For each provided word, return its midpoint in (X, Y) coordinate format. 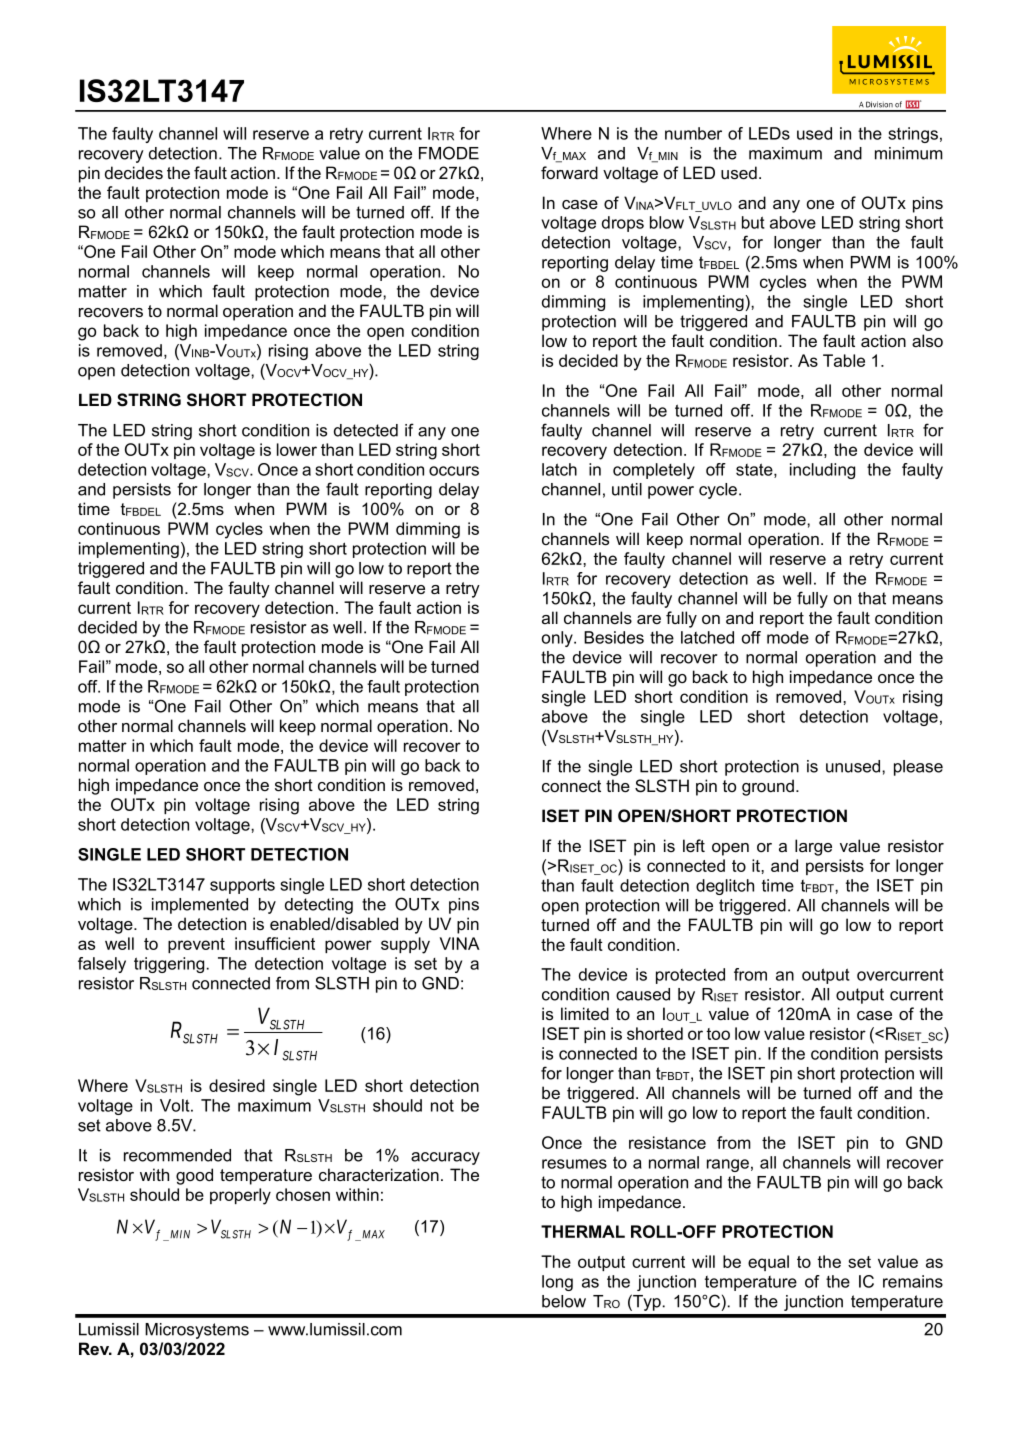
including (822, 471)
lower (297, 449)
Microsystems (197, 1331)
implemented (200, 906)
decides (134, 173)
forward (569, 173)
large (813, 847)
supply (405, 945)
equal (768, 1263)
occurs (454, 471)
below (564, 1301)
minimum (909, 153)
